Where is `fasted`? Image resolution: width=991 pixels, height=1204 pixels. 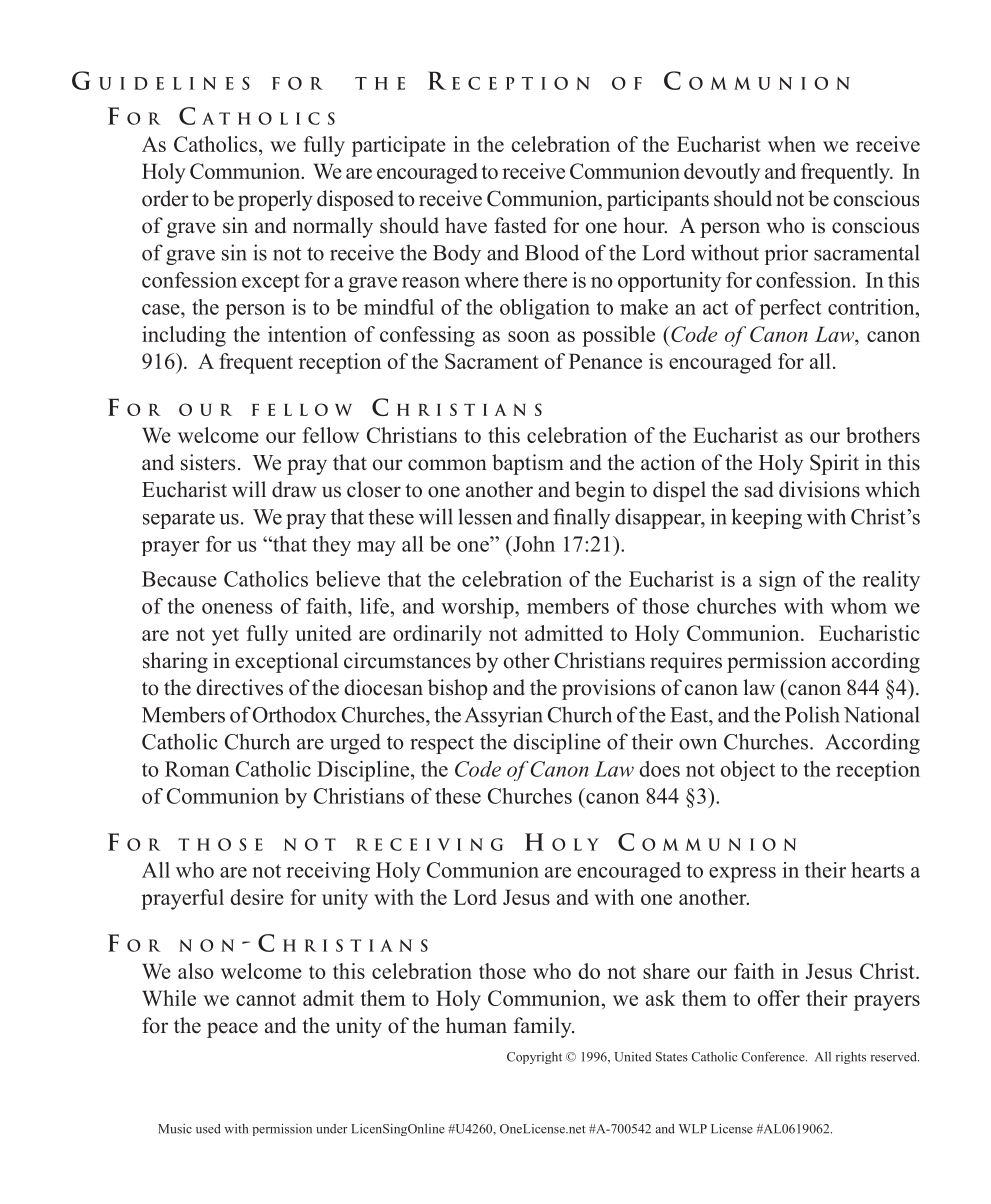 fasted is located at coordinates (520, 225).
